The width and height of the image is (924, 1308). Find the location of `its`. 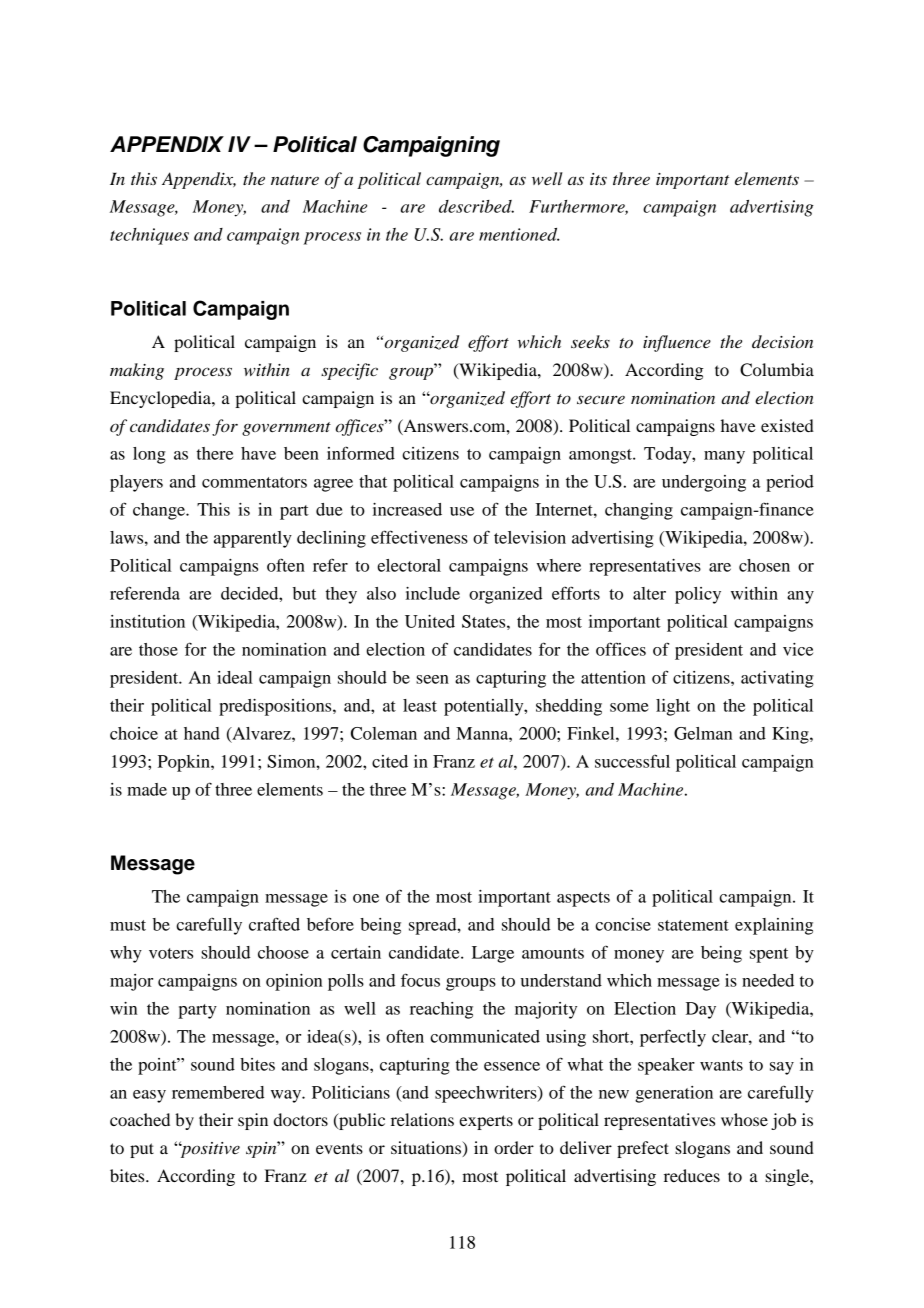

its is located at coordinates (598, 179).
